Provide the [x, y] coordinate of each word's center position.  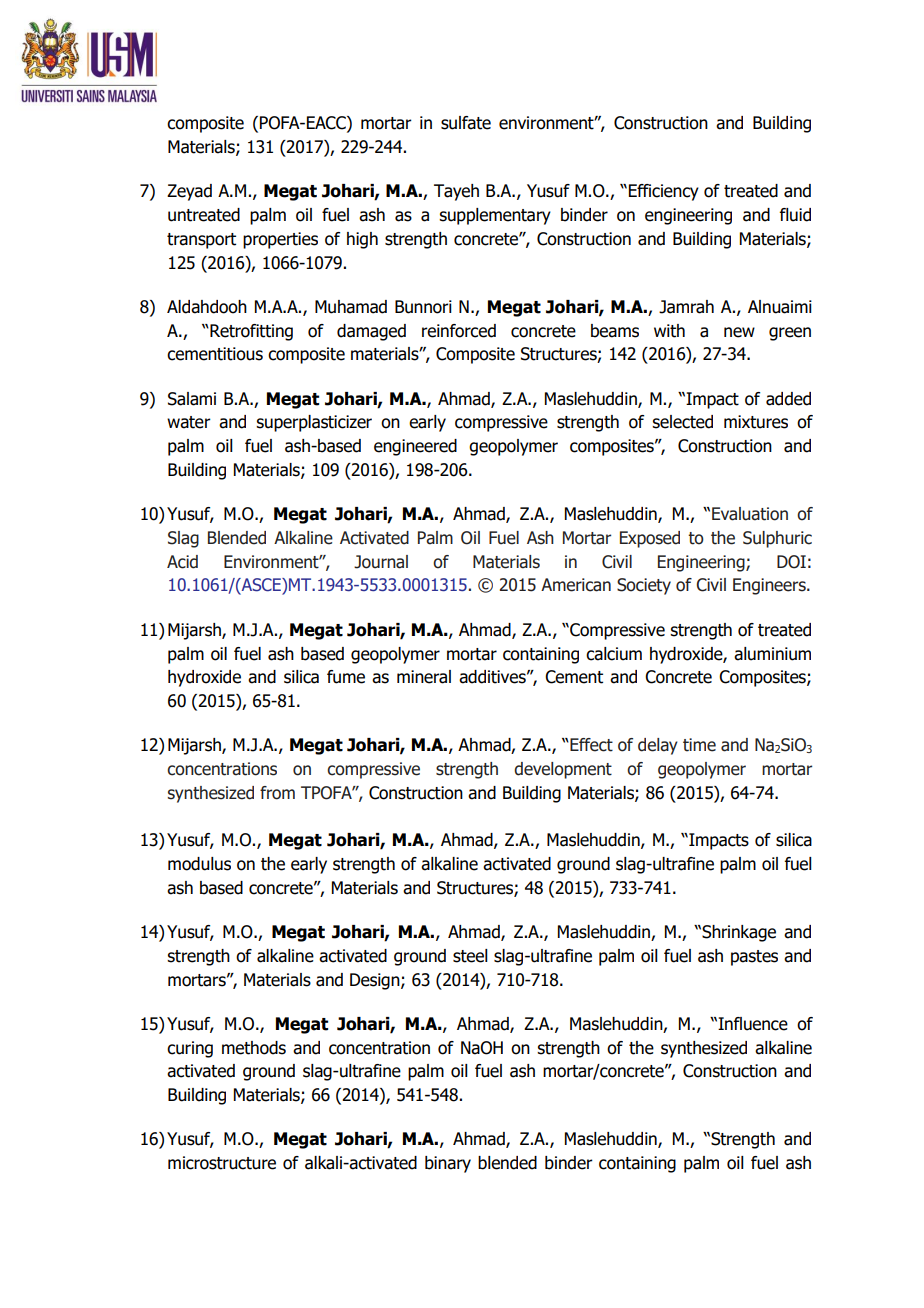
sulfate [466, 123]
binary [448, 1164]
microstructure [222, 1163]
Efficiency [664, 192]
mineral [424, 677]
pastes [754, 958]
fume [346, 677]
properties [280, 240]
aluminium [772, 654]
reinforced [459, 331]
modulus [199, 864]
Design [376, 981]
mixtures [756, 422]
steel [470, 956]
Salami [192, 399]
